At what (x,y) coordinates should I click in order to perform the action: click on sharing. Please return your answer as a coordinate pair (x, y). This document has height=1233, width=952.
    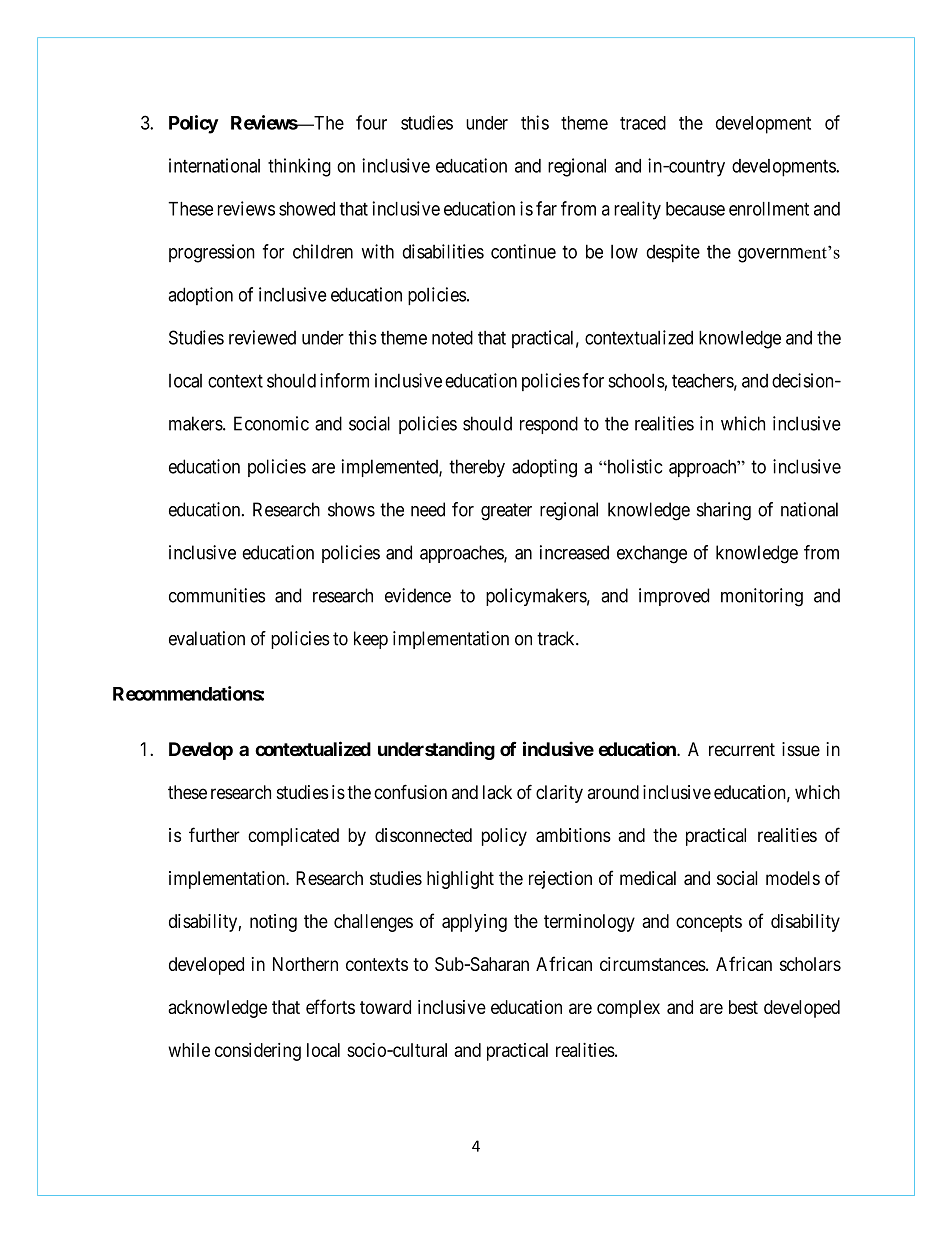
    Looking at the image, I should click on (724, 511).
